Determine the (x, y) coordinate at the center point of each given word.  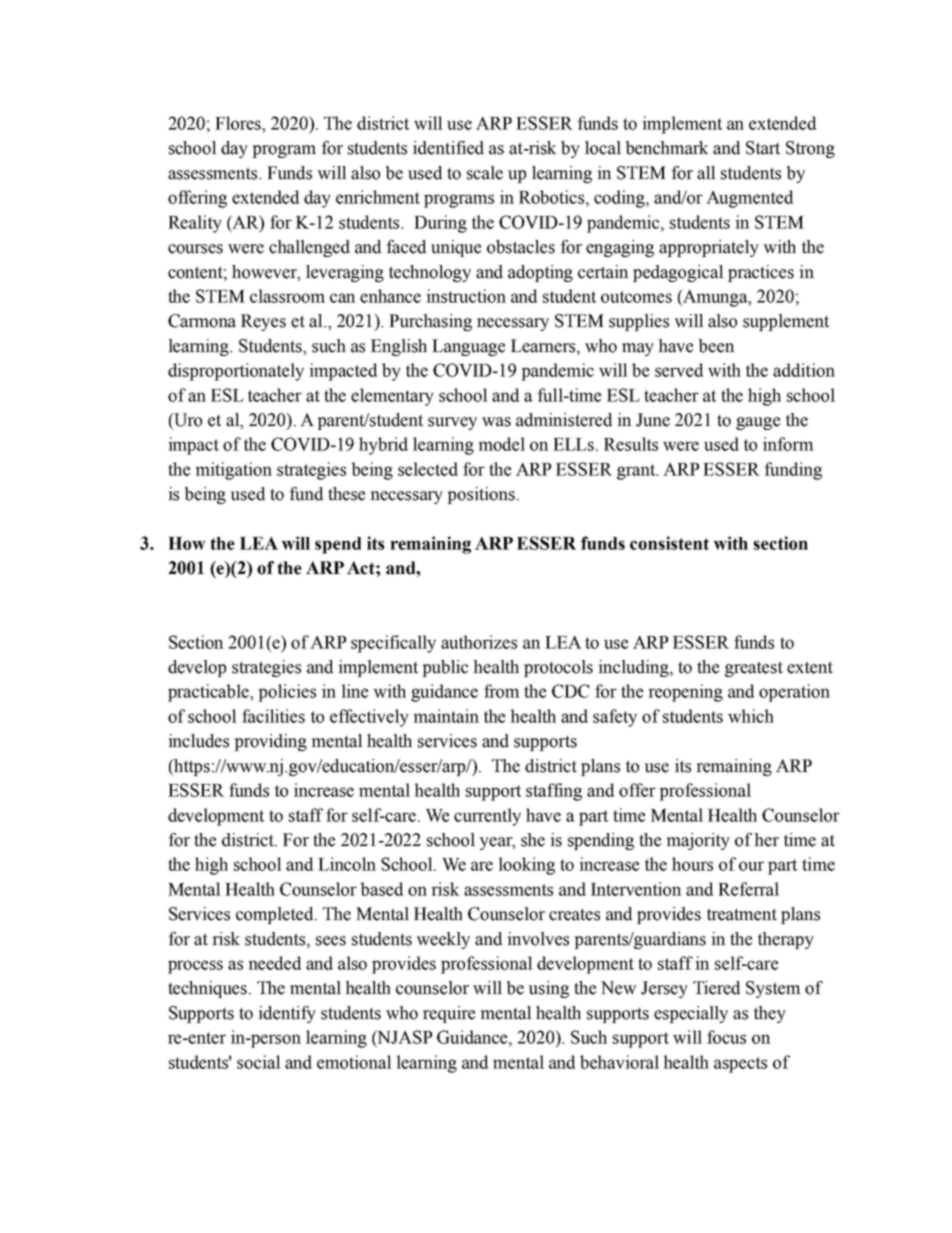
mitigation (233, 471)
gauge (758, 423)
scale (485, 173)
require (449, 1014)
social (259, 1062)
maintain (446, 716)
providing (270, 742)
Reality (195, 224)
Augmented (749, 199)
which (751, 716)
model (501, 444)
